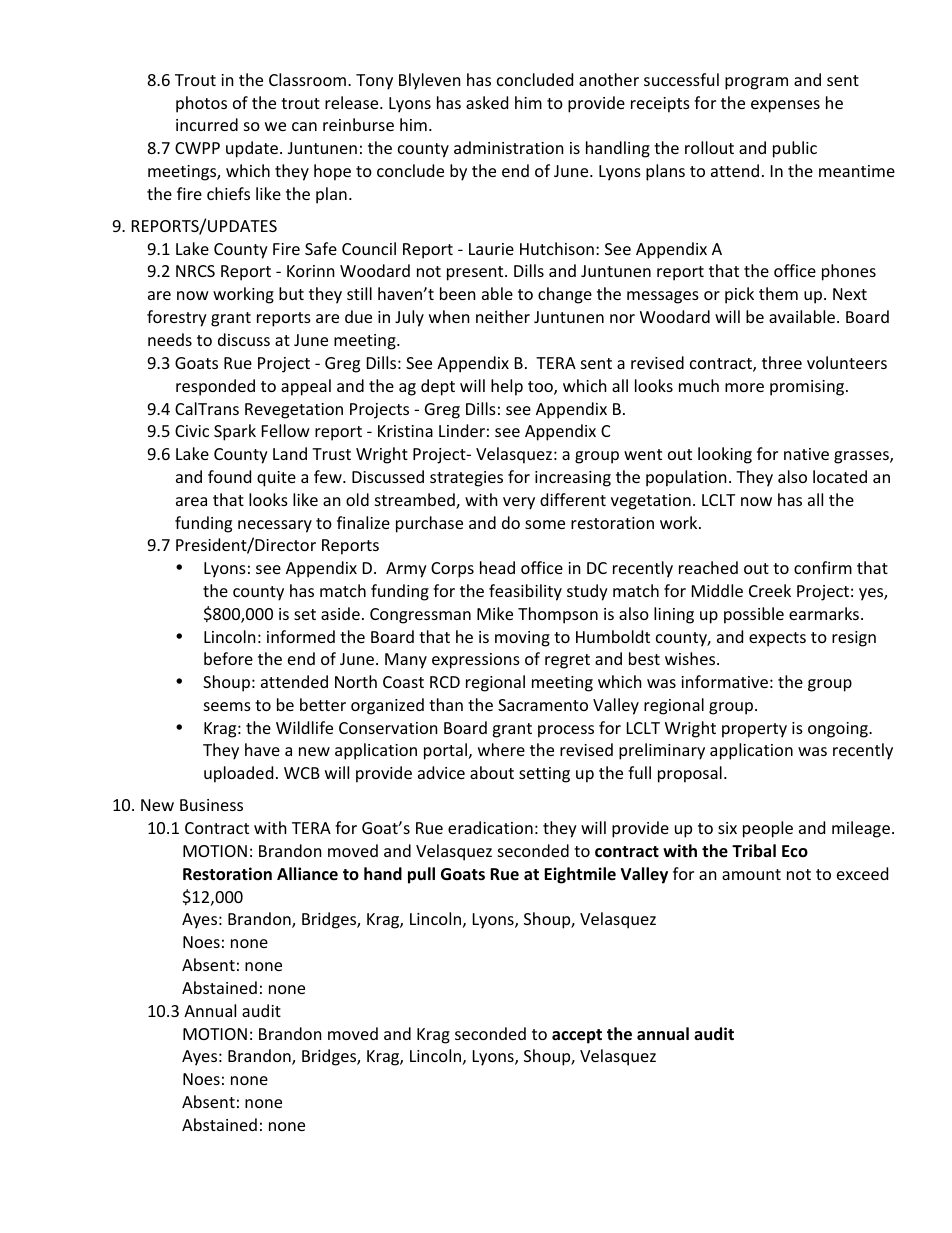  Describe the element at coordinates (806, 454) in the screenshot. I see `native` at that location.
